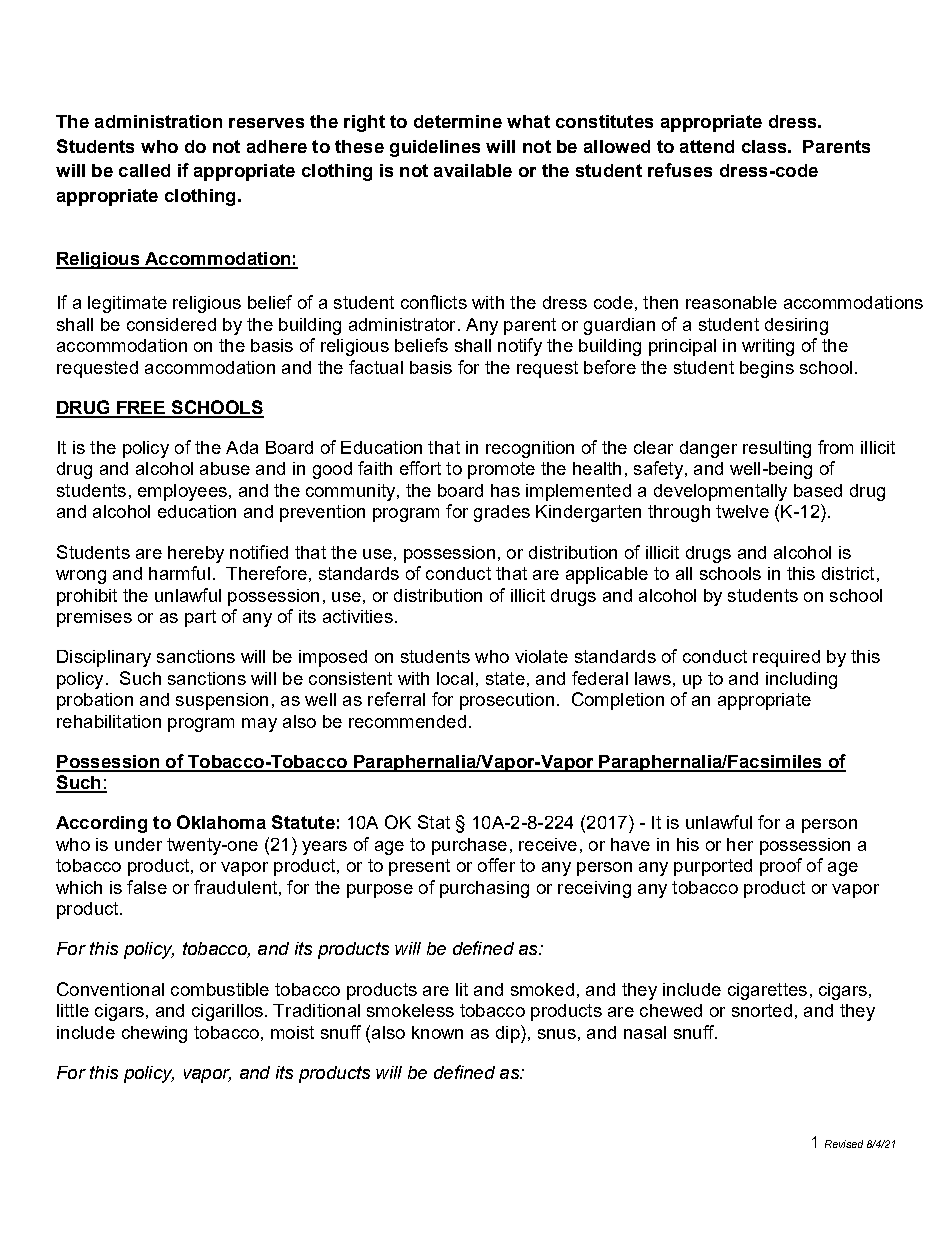 This image has width=952, height=1233. Describe the element at coordinates (435, 148) in the image. I see `guidelines` at that location.
